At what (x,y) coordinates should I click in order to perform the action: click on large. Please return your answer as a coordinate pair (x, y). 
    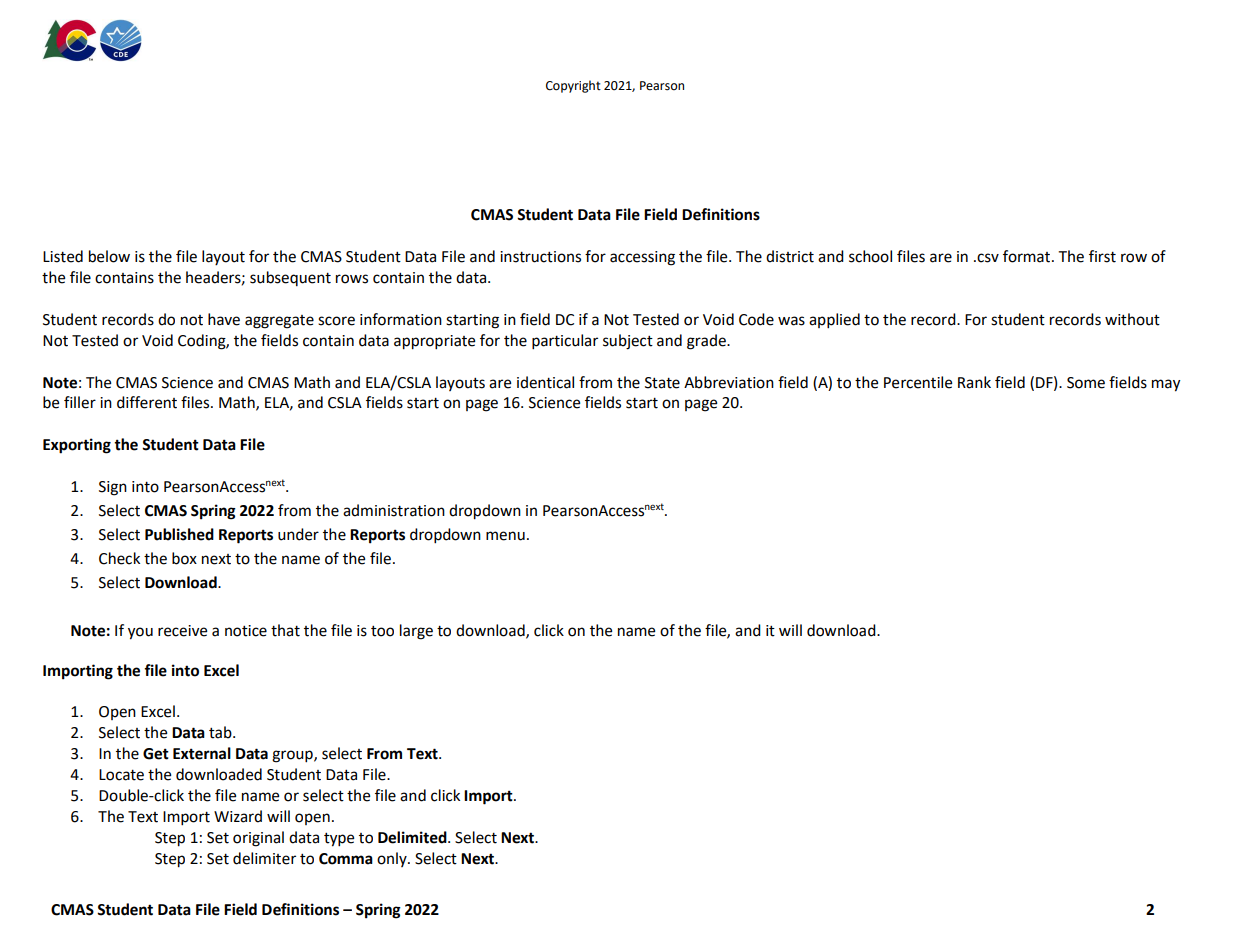
    Looking at the image, I should click on (416, 632).
